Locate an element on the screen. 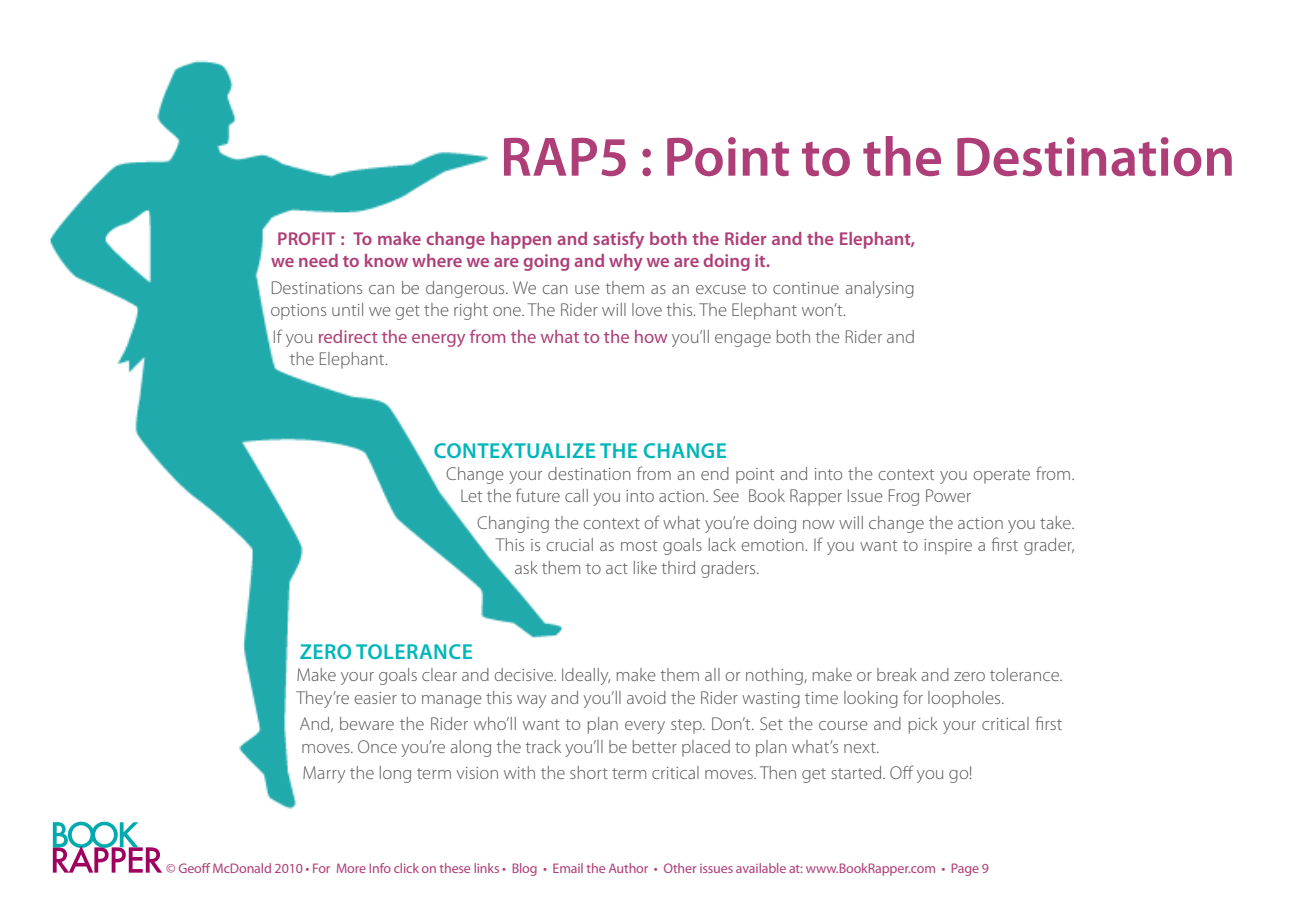  need is located at coordinates (318, 260).
